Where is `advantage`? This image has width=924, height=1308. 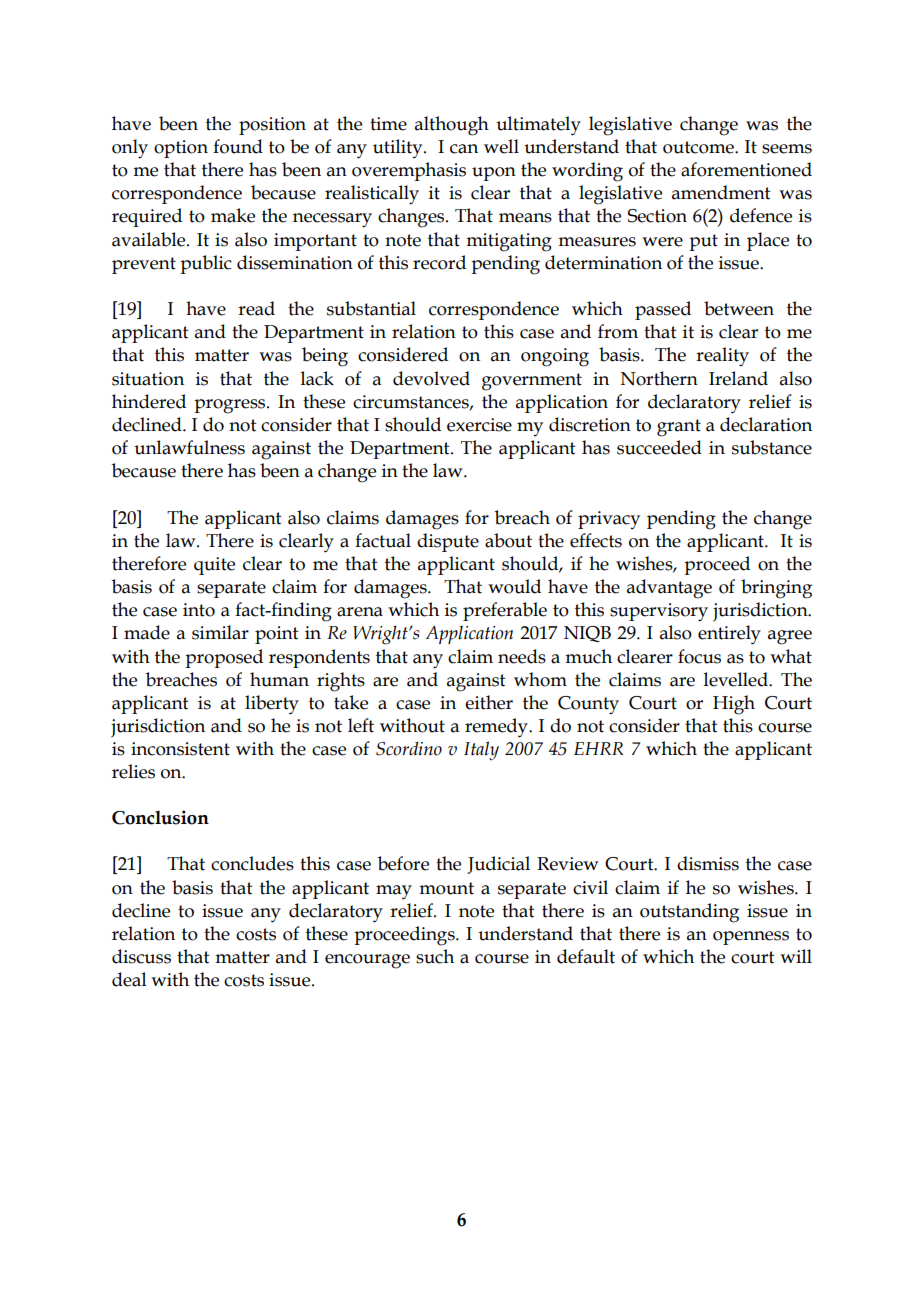 advantage is located at coordinates (669, 589).
